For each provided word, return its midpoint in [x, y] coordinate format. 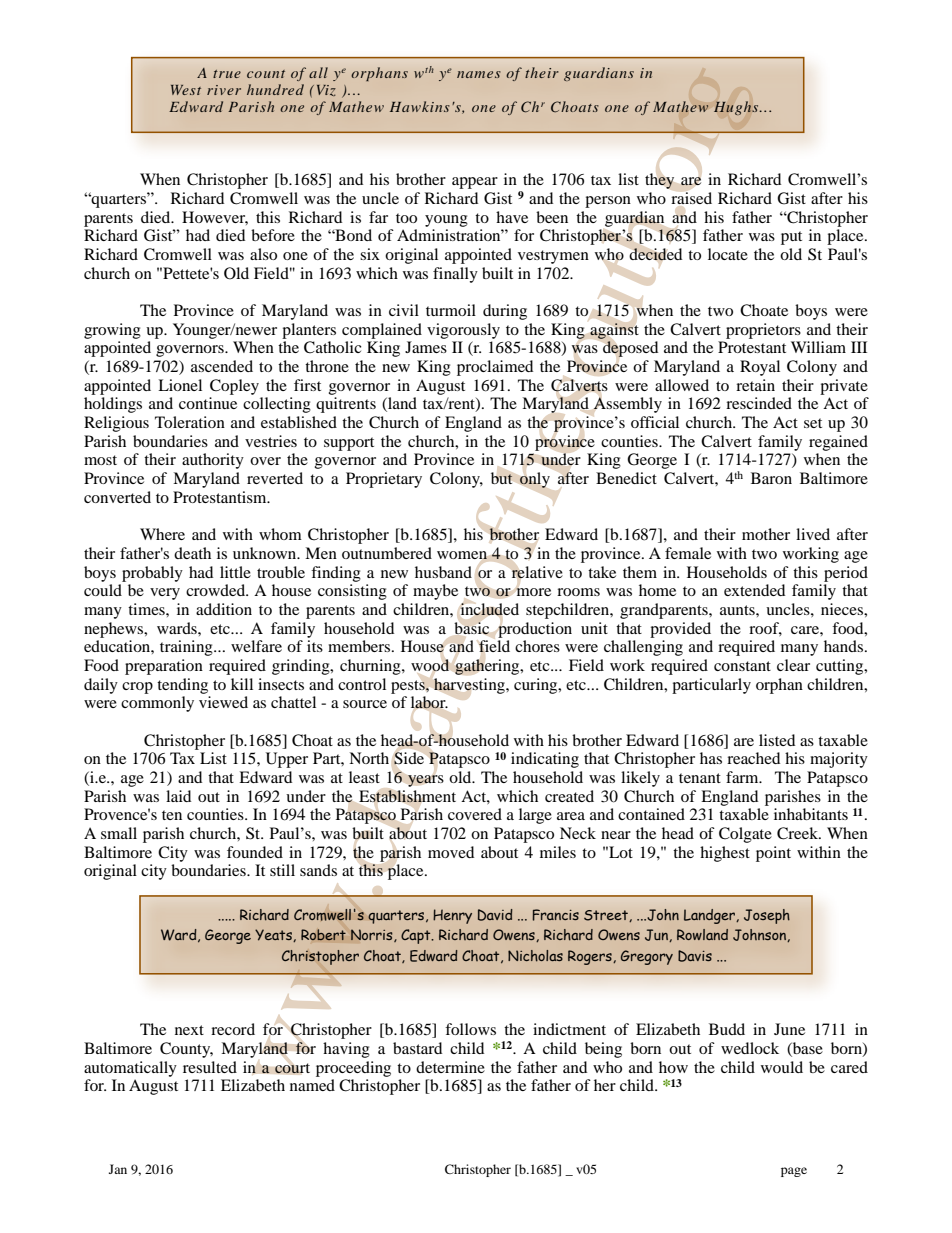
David [495, 915]
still [282, 870]
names [479, 74]
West [186, 90]
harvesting [470, 686]
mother [766, 534]
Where [162, 534]
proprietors [763, 331]
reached [753, 758]
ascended [222, 366]
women [462, 555]
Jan [118, 1169]
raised [691, 198]
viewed [223, 702]
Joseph [767, 916]
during [505, 312]
